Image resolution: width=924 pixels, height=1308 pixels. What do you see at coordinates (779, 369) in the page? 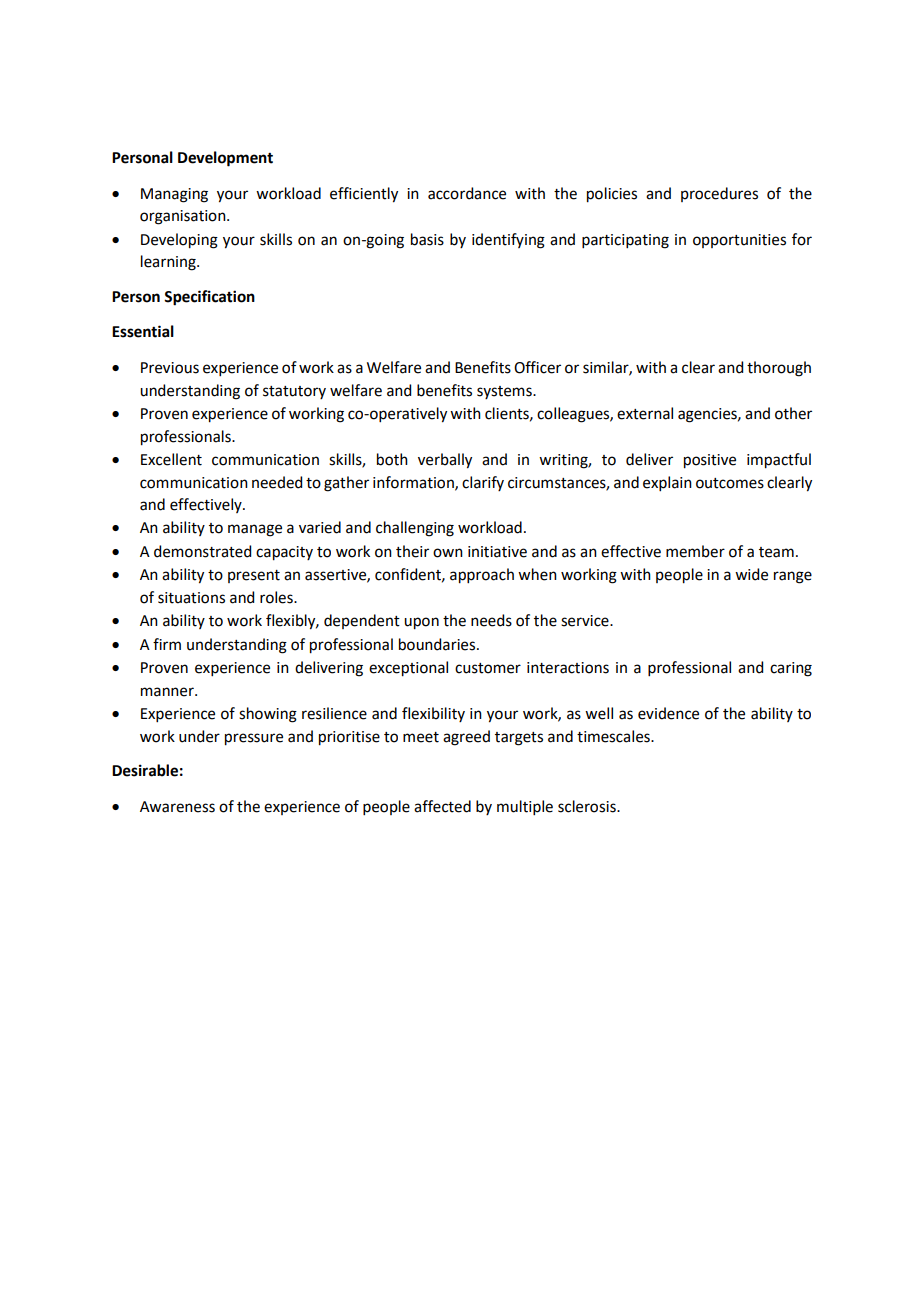
I see `thorough` at bounding box center [779, 369].
